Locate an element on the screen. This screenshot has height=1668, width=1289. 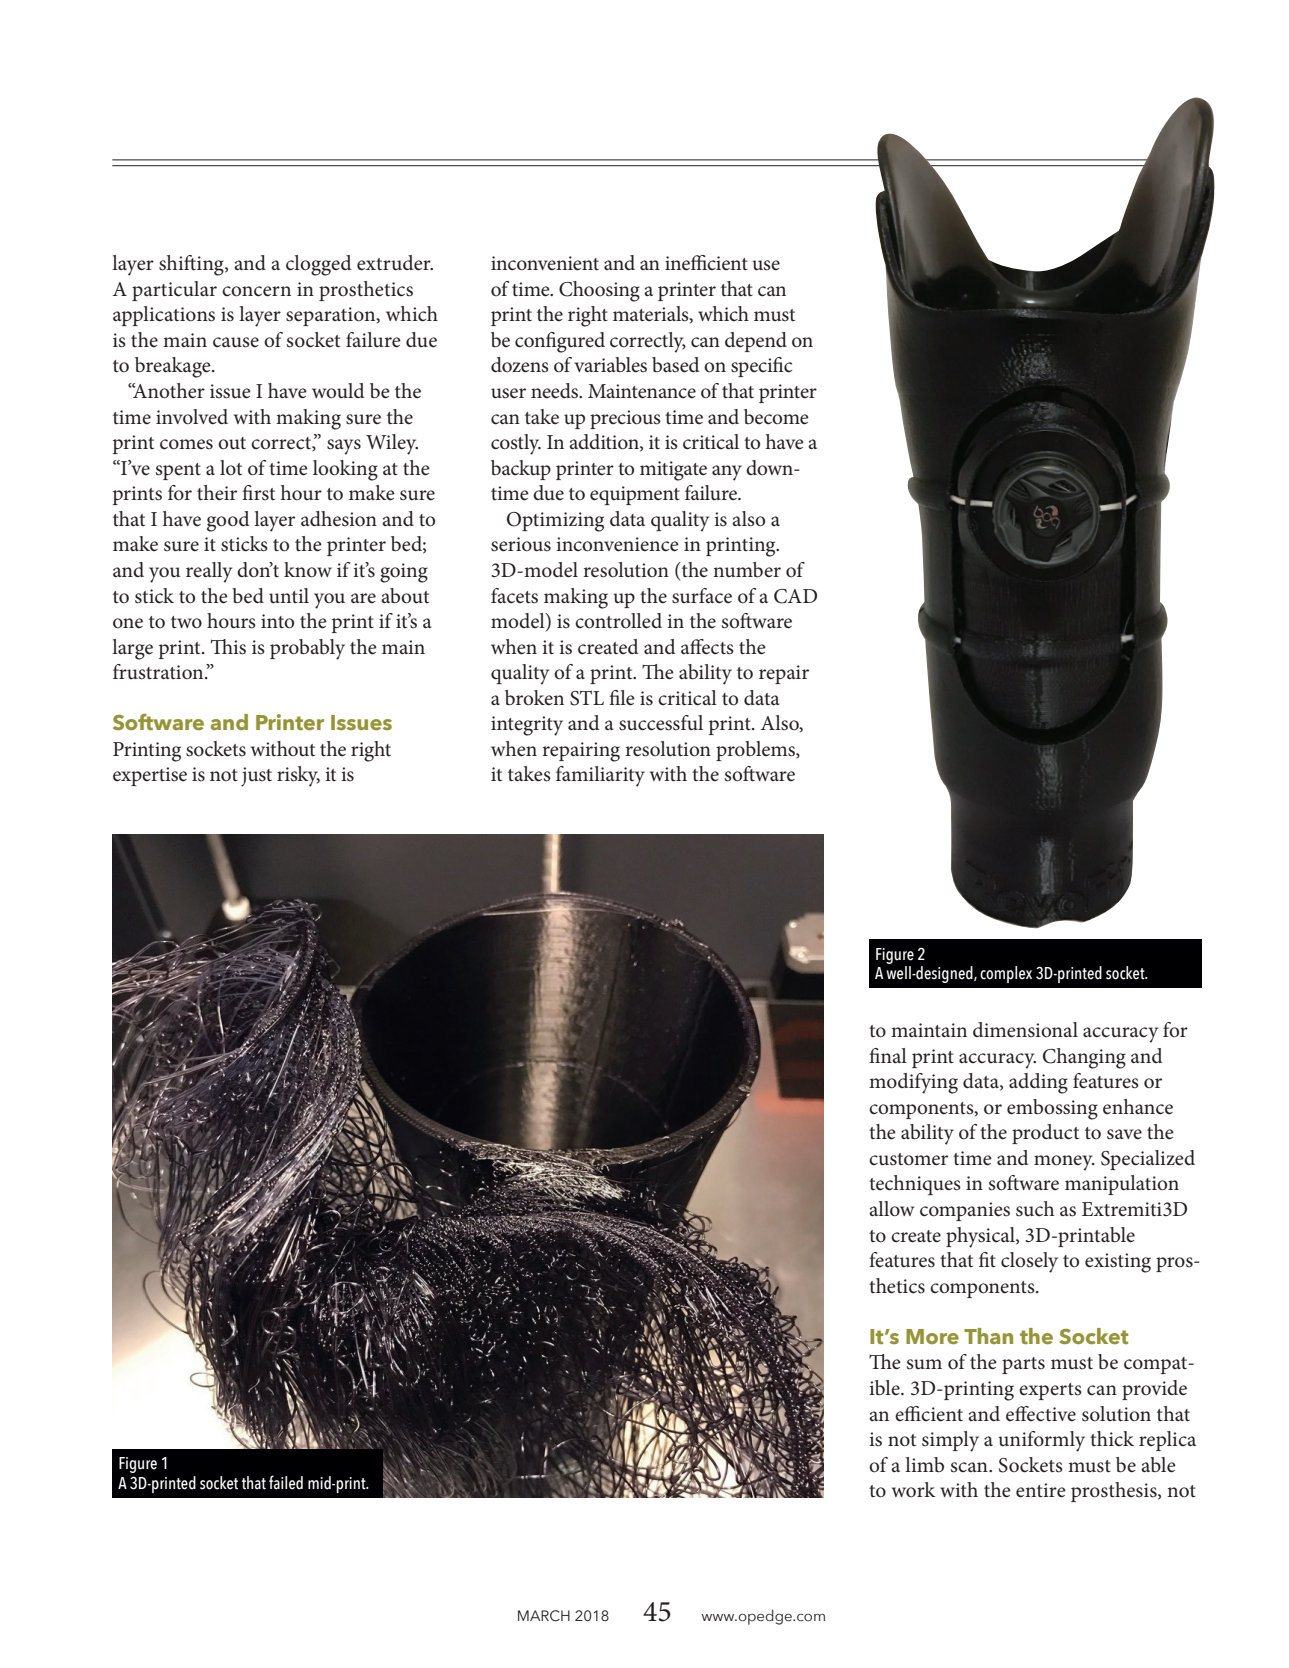
concern is located at coordinates (256, 291).
